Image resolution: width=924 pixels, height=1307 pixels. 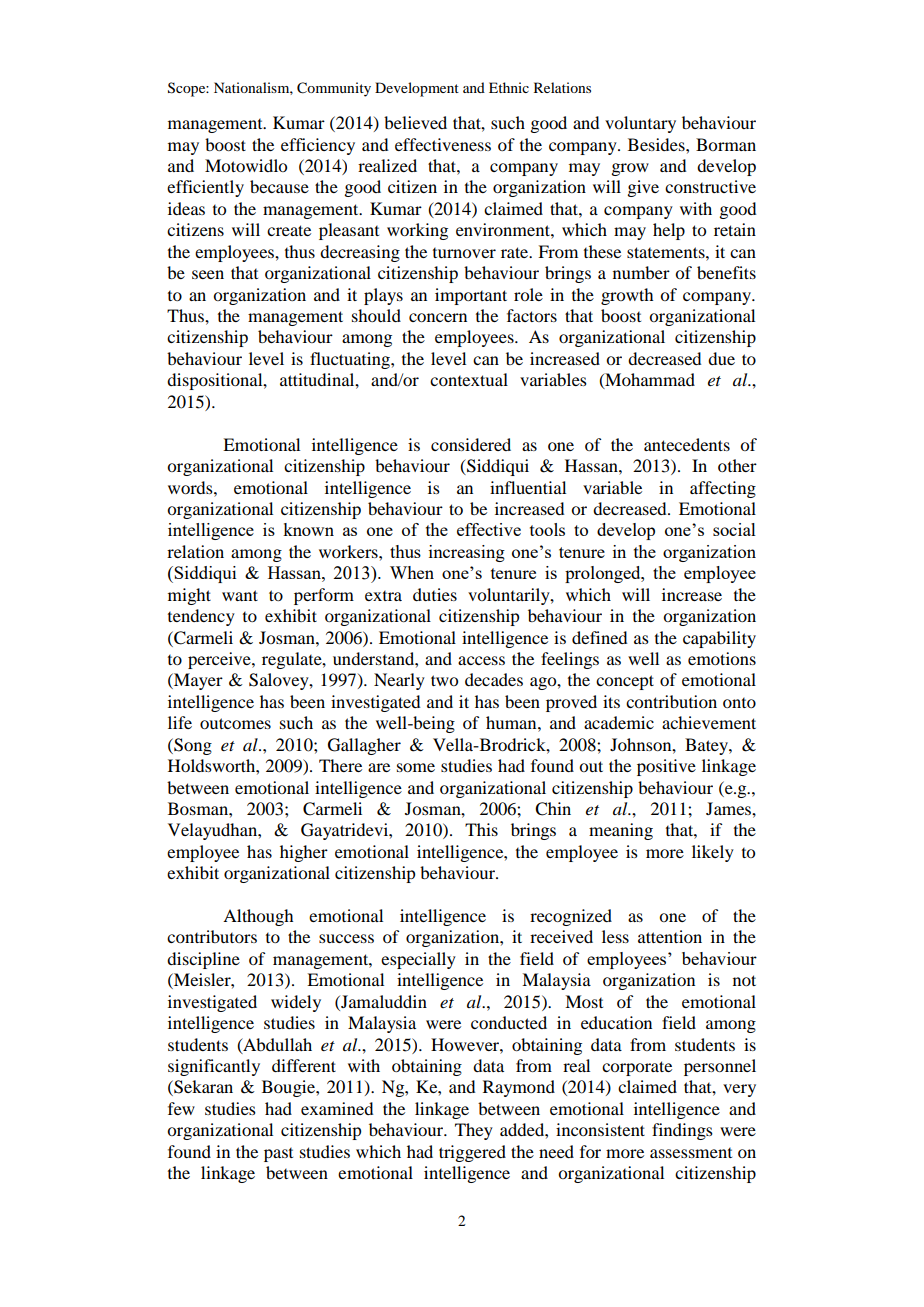 What do you see at coordinates (666, 767) in the screenshot?
I see `positive` at bounding box center [666, 767].
